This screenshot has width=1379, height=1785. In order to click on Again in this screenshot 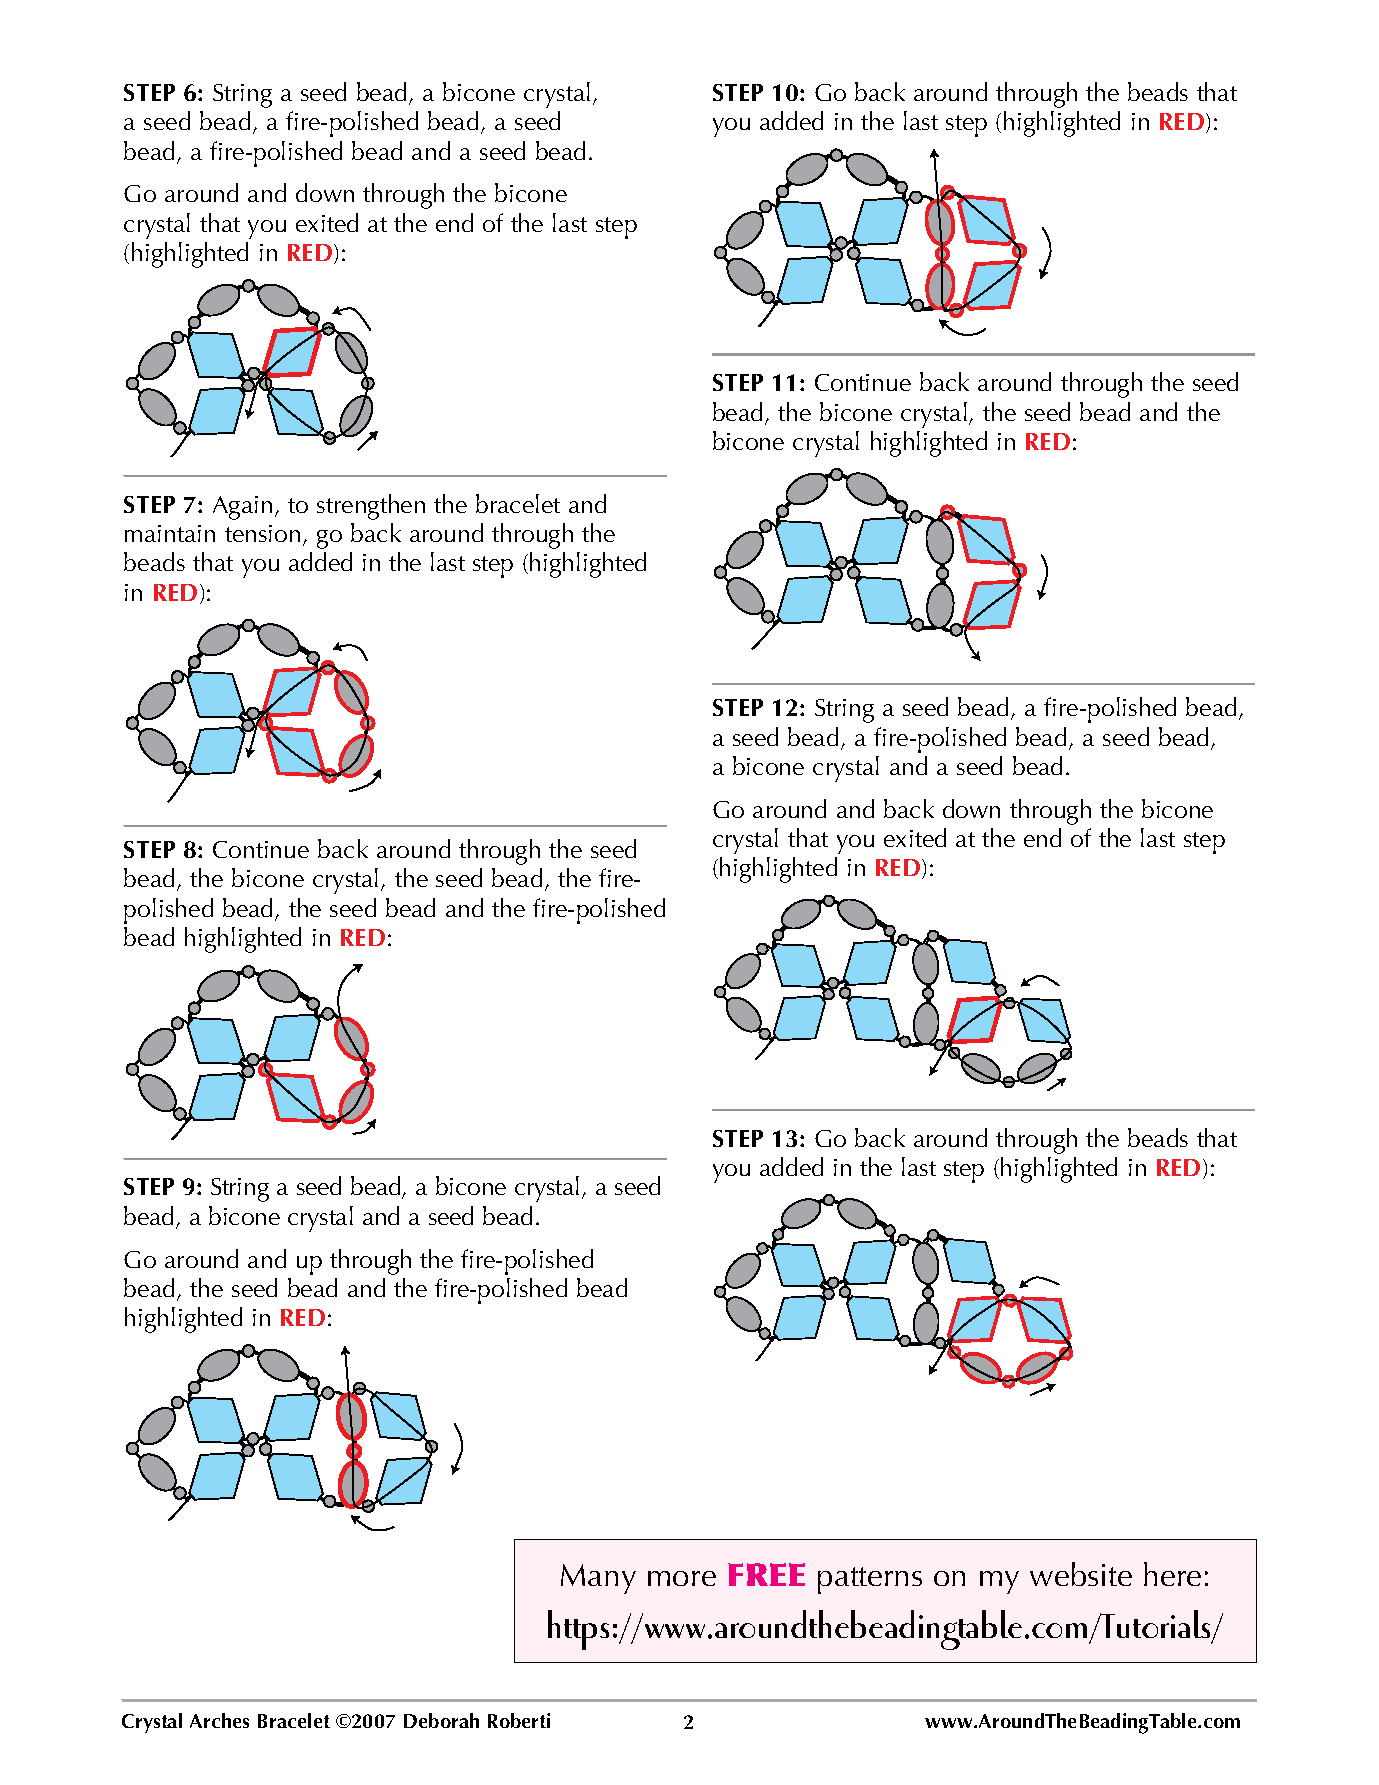, I will do `click(242, 508)`.
